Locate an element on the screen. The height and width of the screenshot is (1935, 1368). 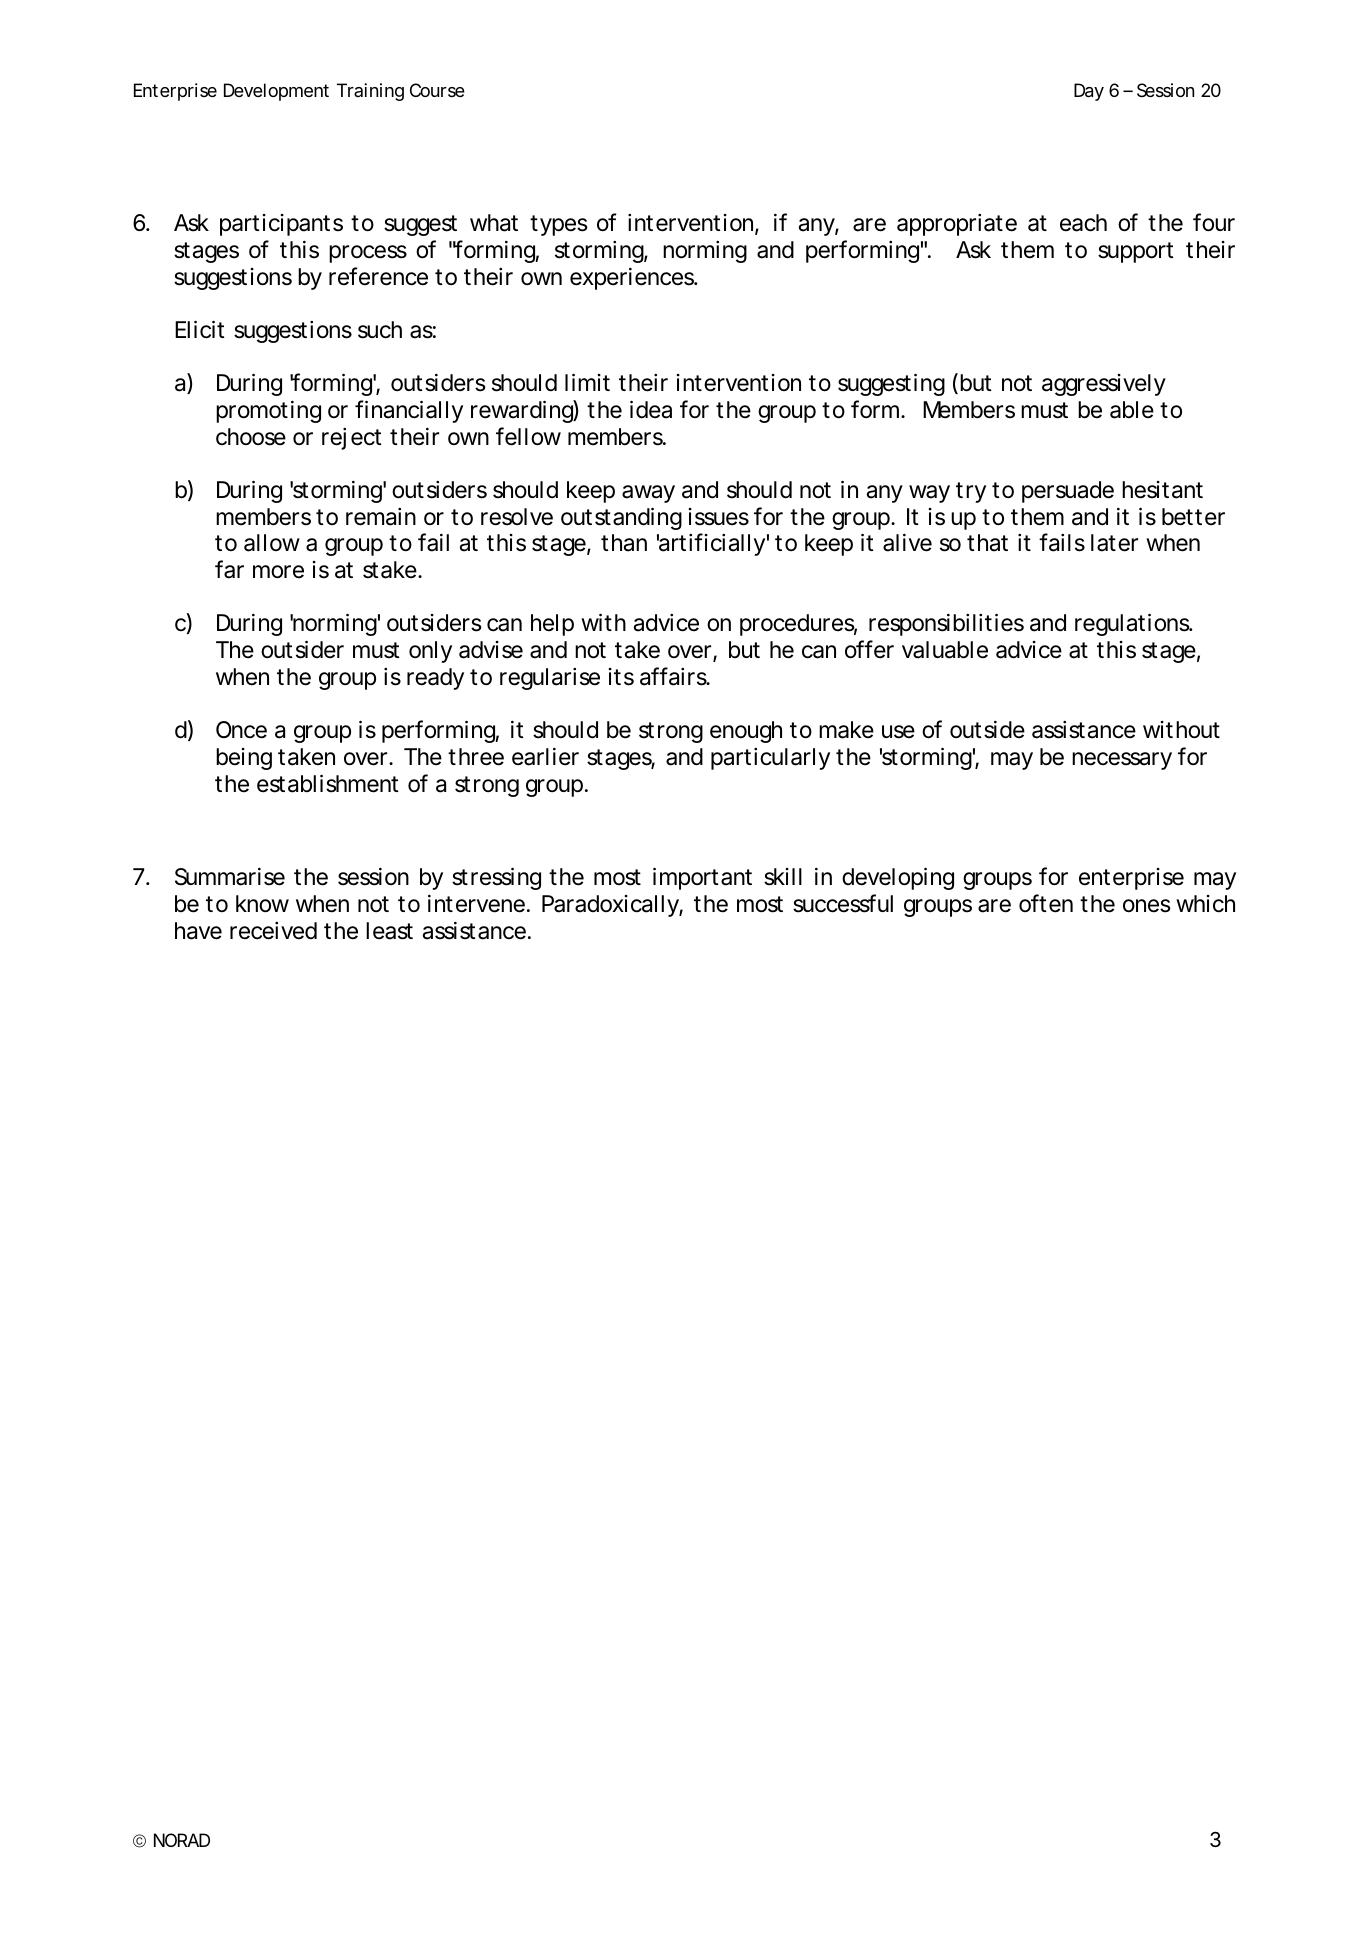
far is located at coordinates (229, 569).
